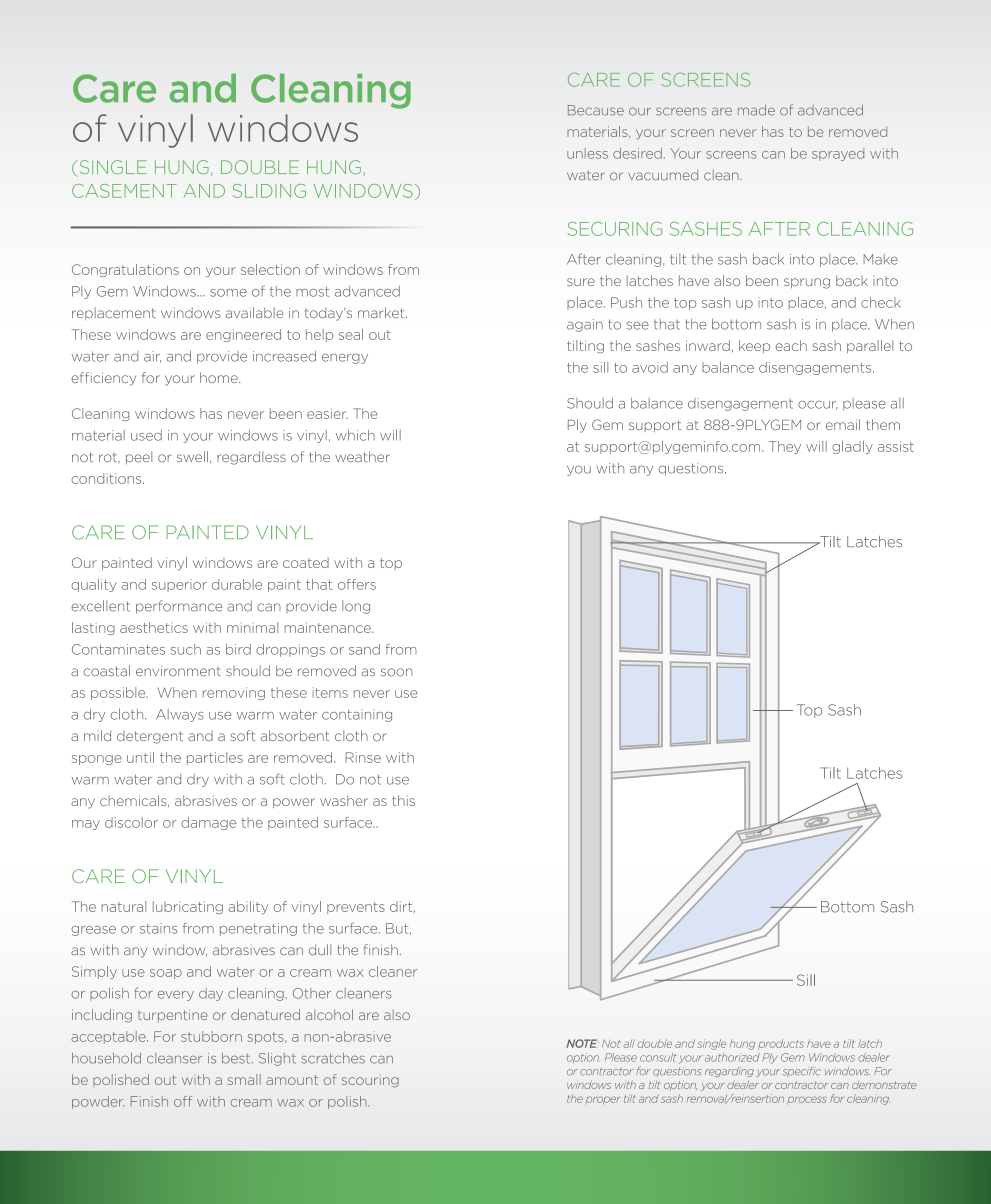 This document has height=1204, width=991. Describe the element at coordinates (583, 1043) in the document. I see `NOTE` at that location.
